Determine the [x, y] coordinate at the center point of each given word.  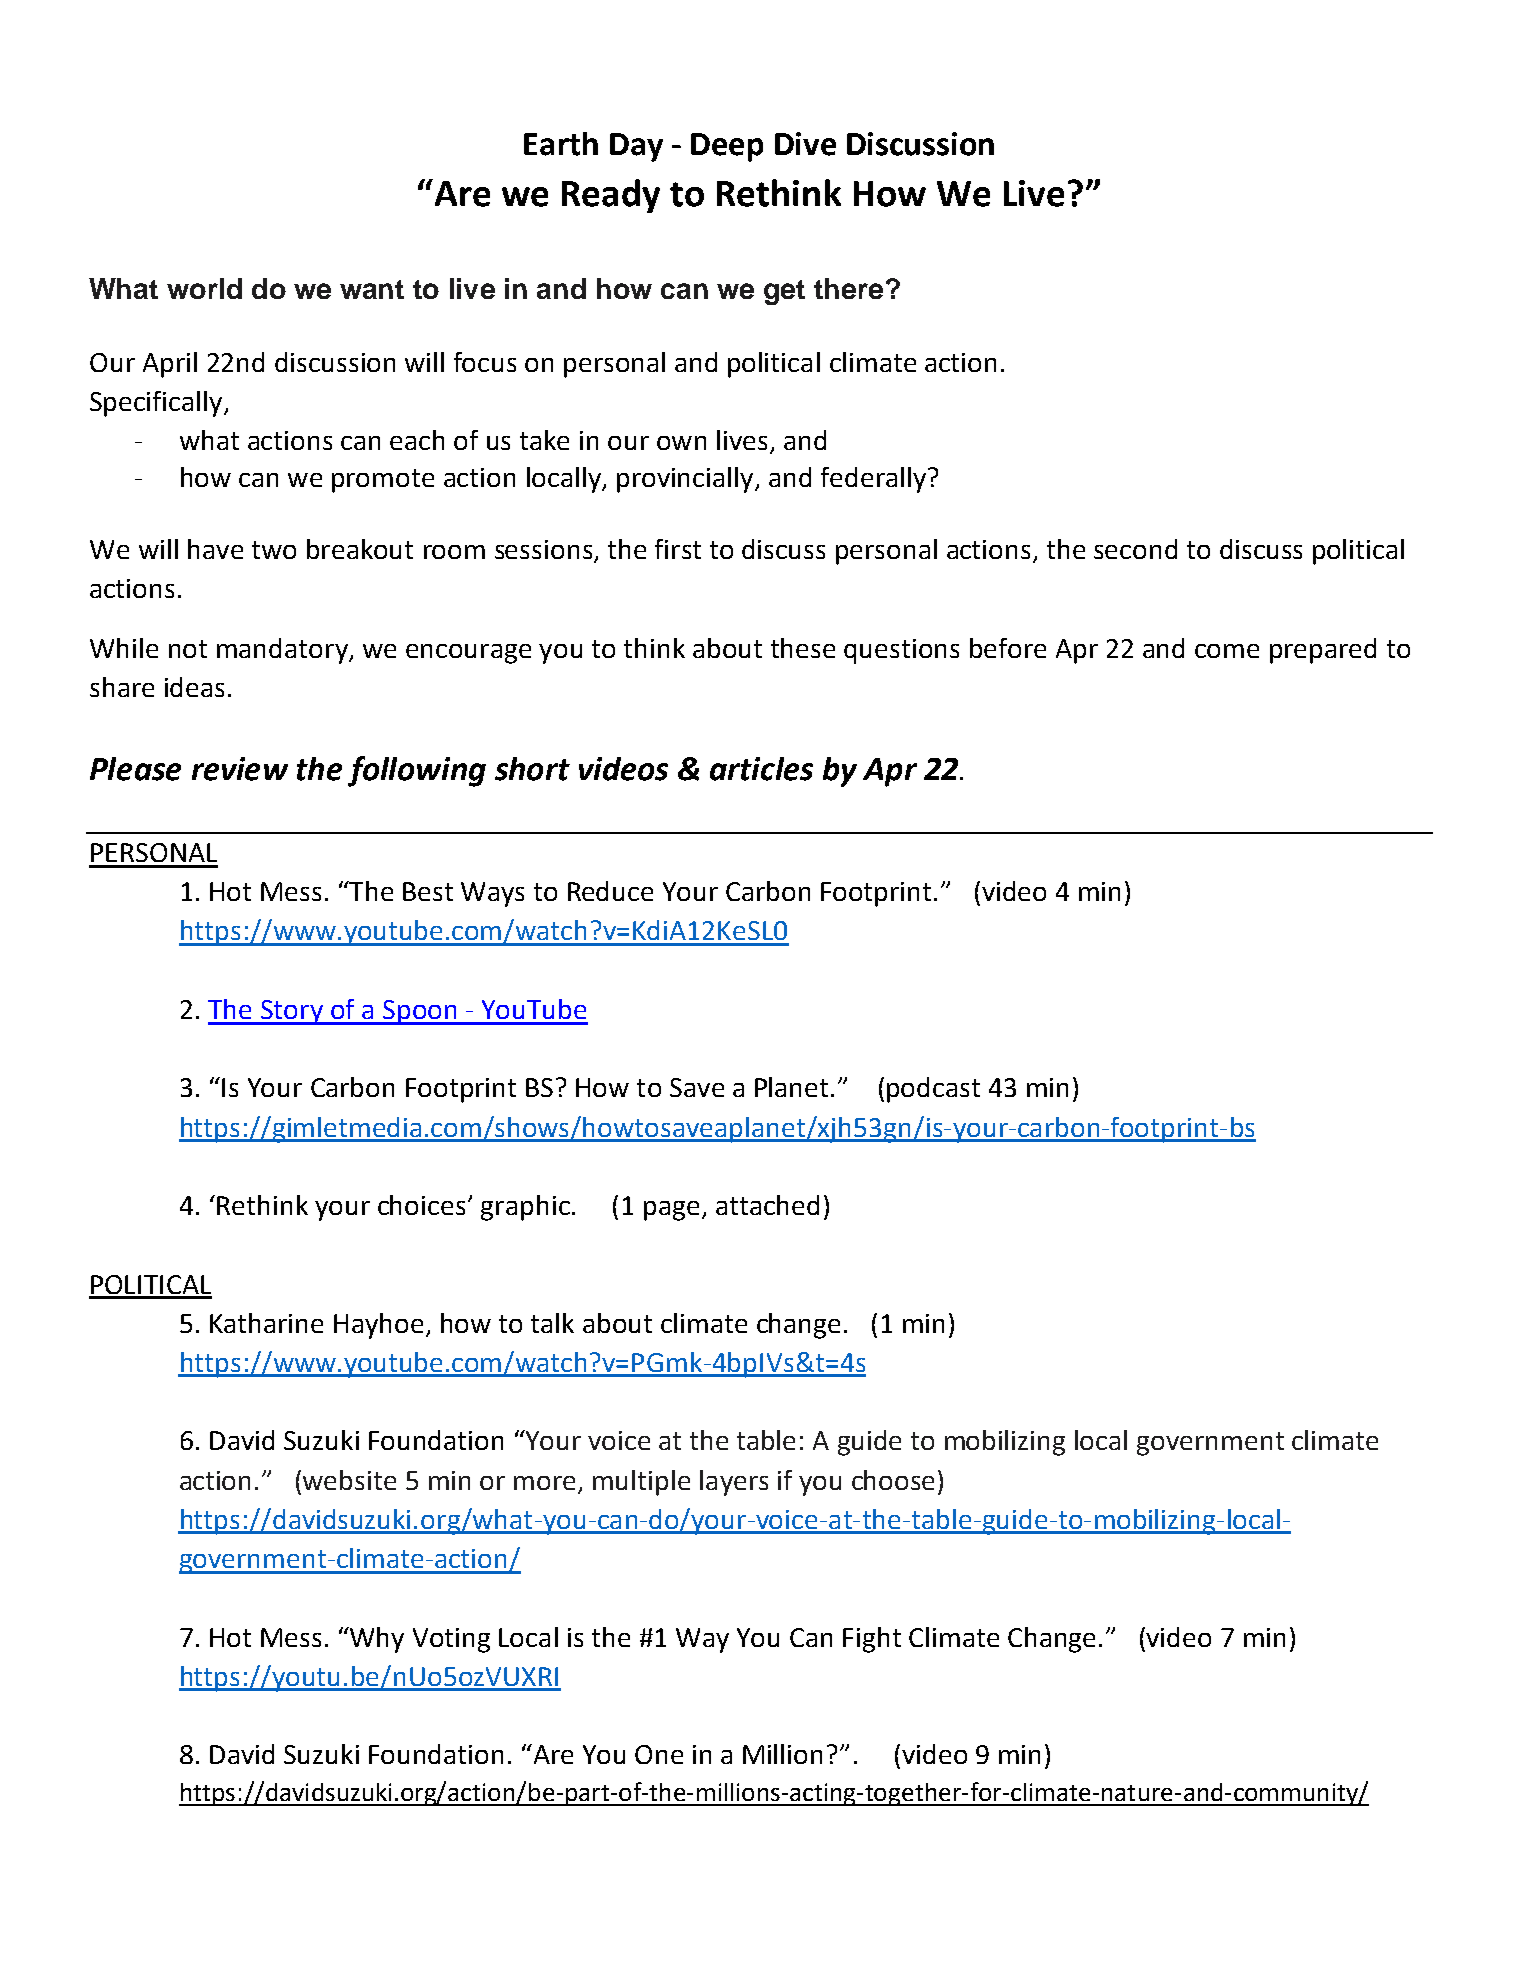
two [274, 550]
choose [893, 1480]
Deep [727, 147]
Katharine [266, 1323]
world [204, 288]
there [848, 288]
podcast [933, 1090]
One [659, 1754]
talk [552, 1323]
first [678, 549]
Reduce [610, 891]
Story [291, 1012]
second [1135, 549]
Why [376, 1640]
